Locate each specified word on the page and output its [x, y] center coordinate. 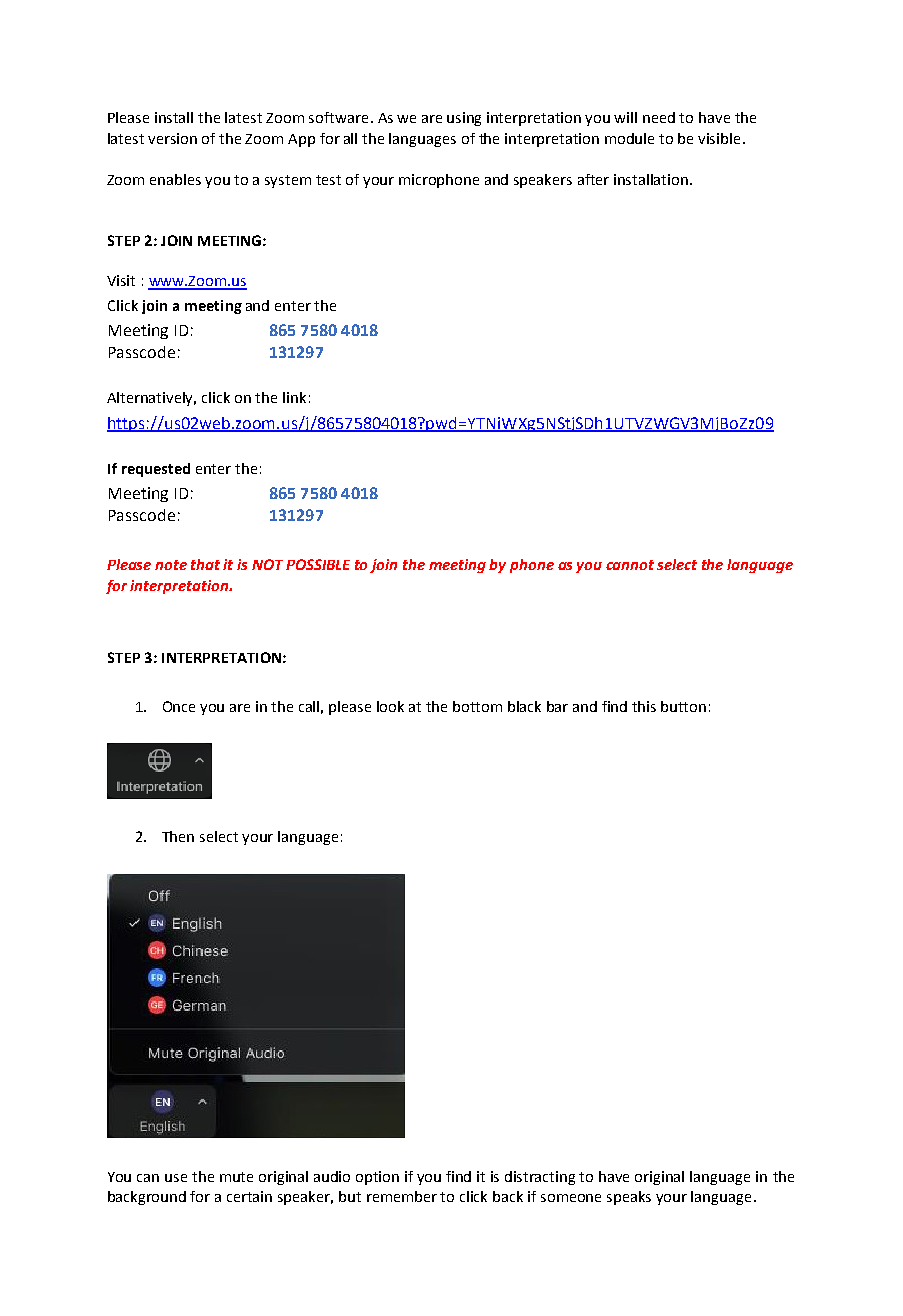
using [464, 119]
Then [178, 836]
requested [156, 470]
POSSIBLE [318, 564]
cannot [630, 565]
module [629, 138]
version [172, 138]
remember [402, 1196]
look [390, 706]
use [176, 1178]
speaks [629, 1198]
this [644, 706]
